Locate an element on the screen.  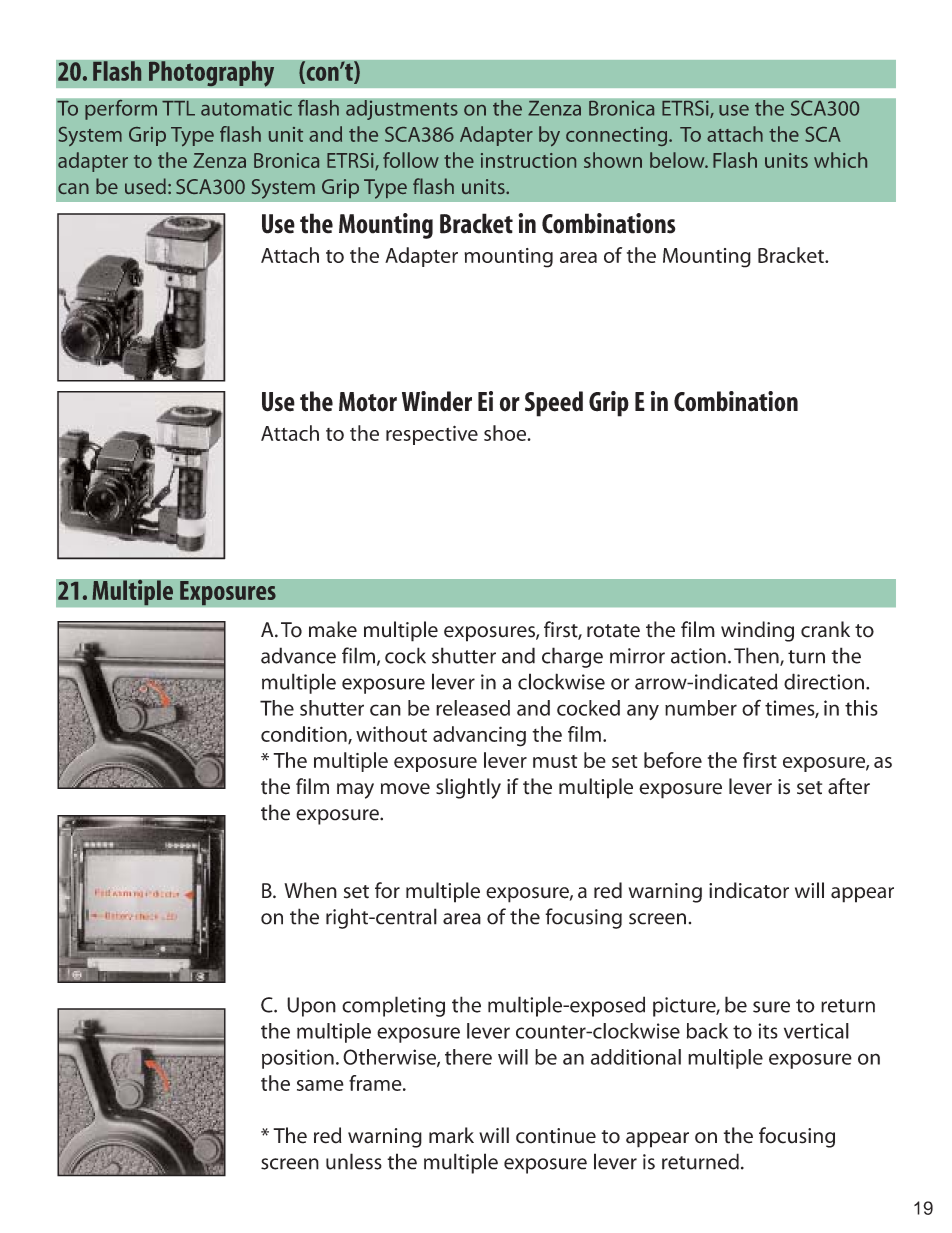
winding is located at coordinates (757, 631).
